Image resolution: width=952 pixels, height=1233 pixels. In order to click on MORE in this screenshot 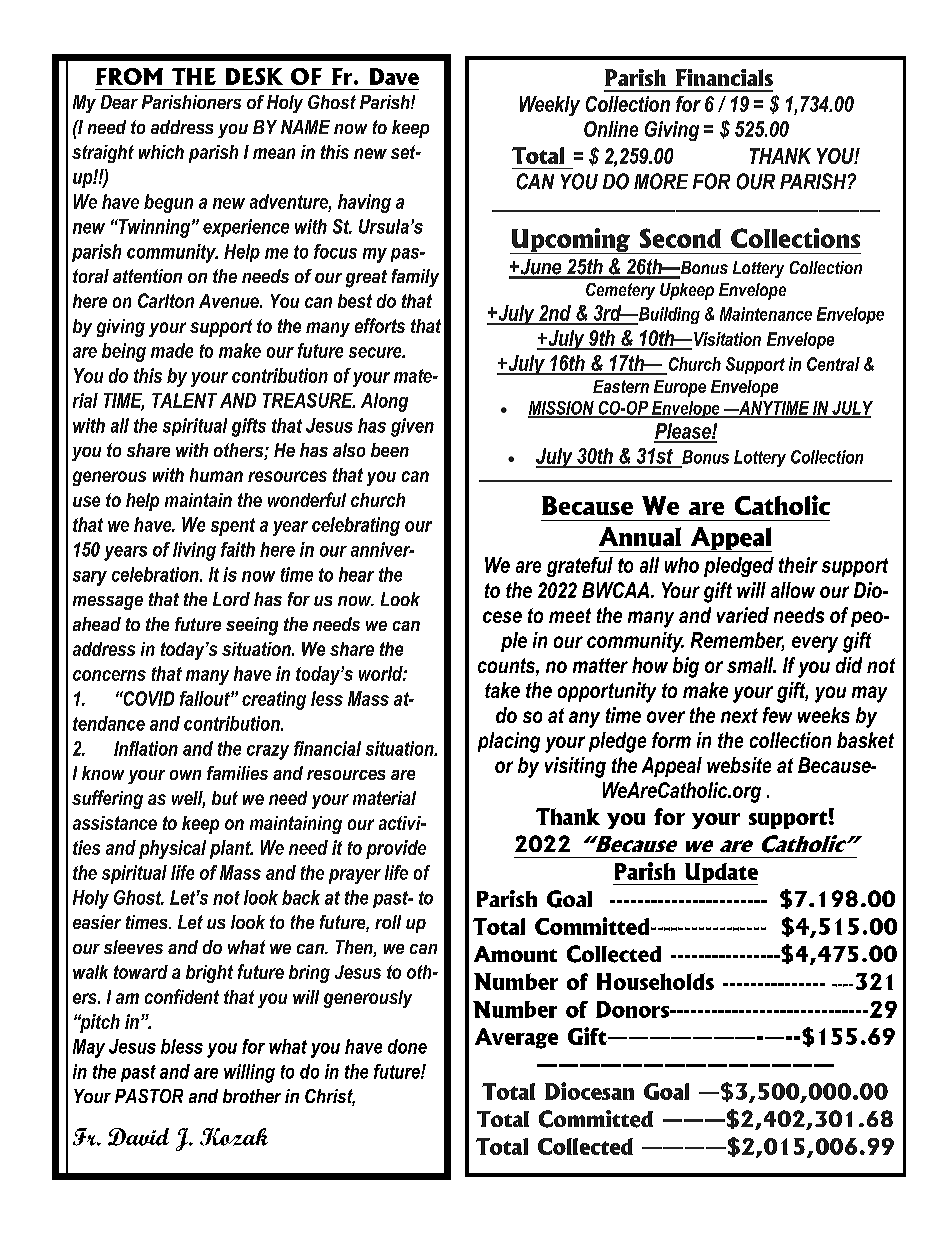, I will do `click(661, 181)`.
